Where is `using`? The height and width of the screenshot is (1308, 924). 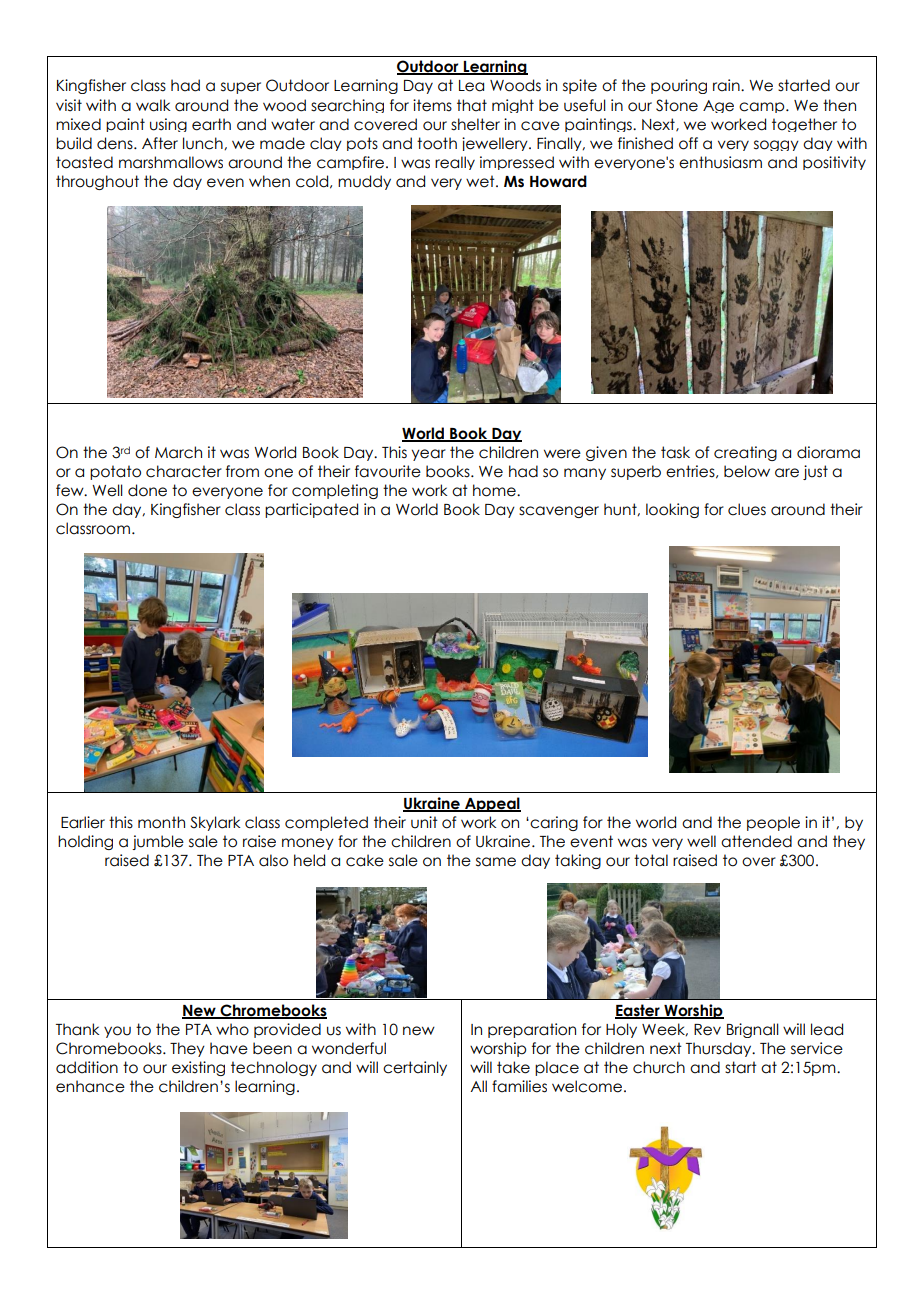 using is located at coordinates (168, 125).
